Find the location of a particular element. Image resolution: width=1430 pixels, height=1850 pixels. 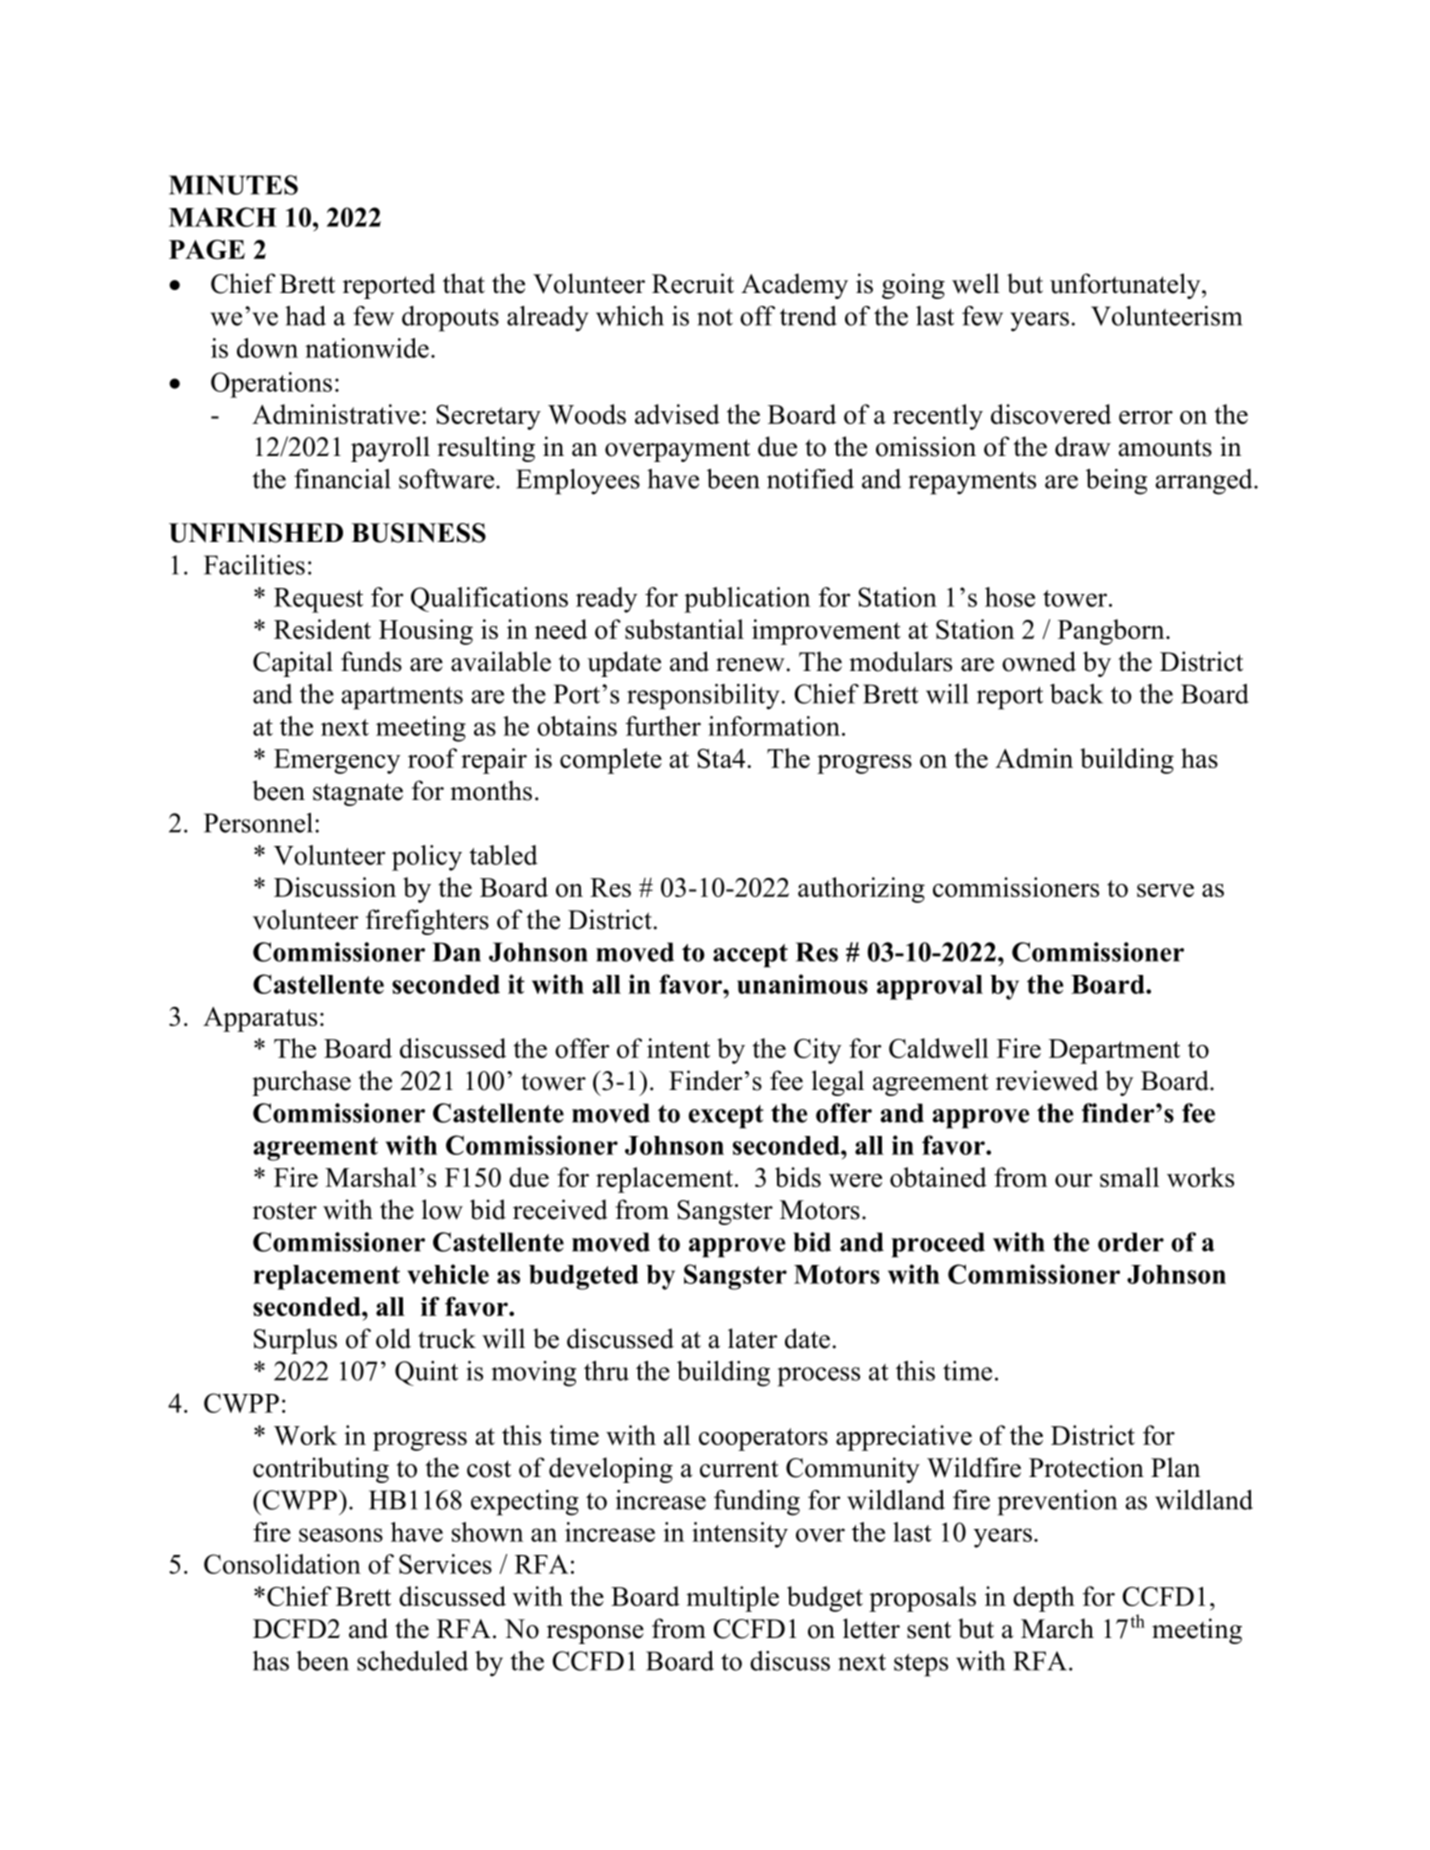

accept is located at coordinates (750, 956).
